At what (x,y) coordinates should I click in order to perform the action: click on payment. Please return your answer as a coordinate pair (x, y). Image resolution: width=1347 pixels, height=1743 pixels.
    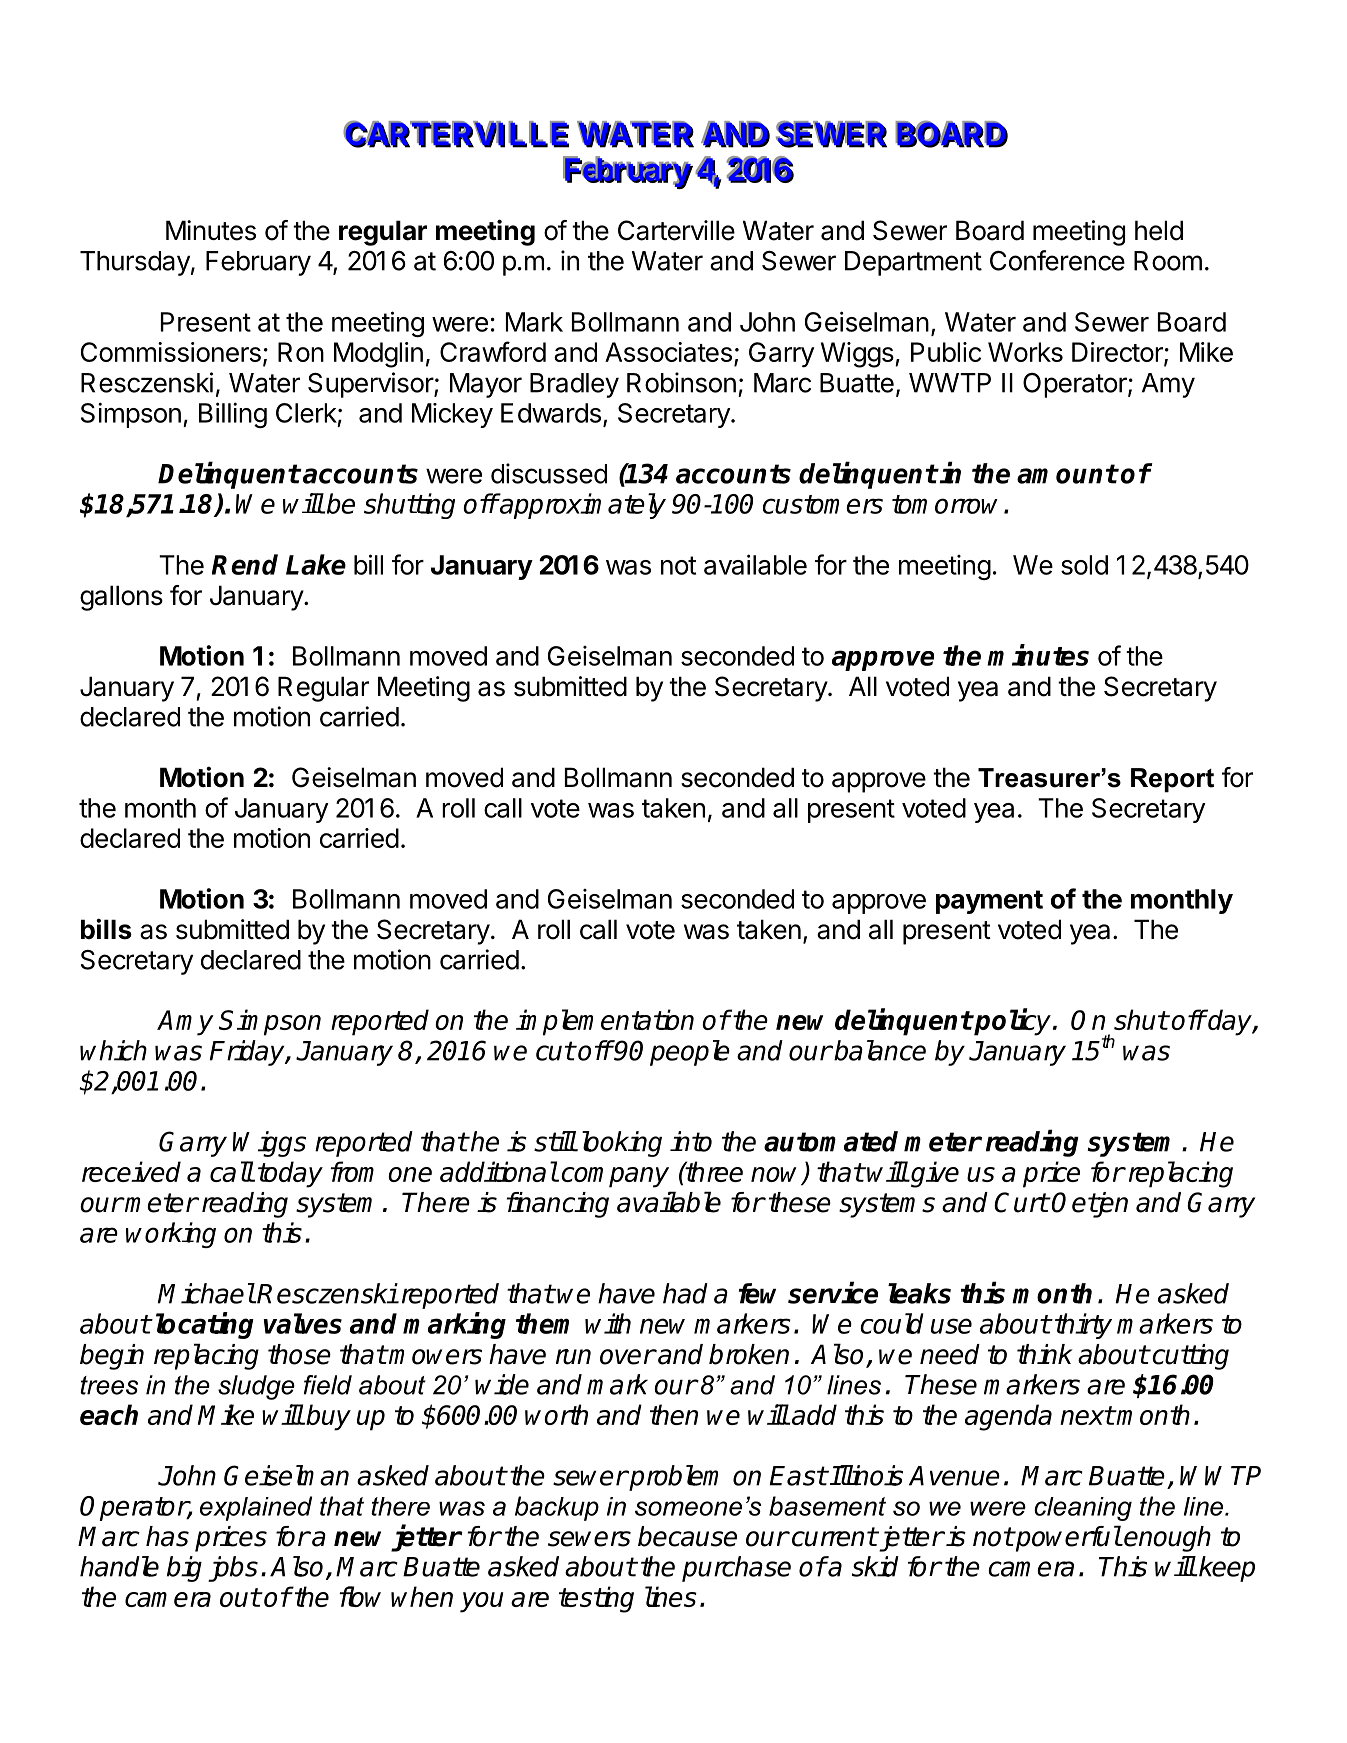
    Looking at the image, I should click on (989, 902).
